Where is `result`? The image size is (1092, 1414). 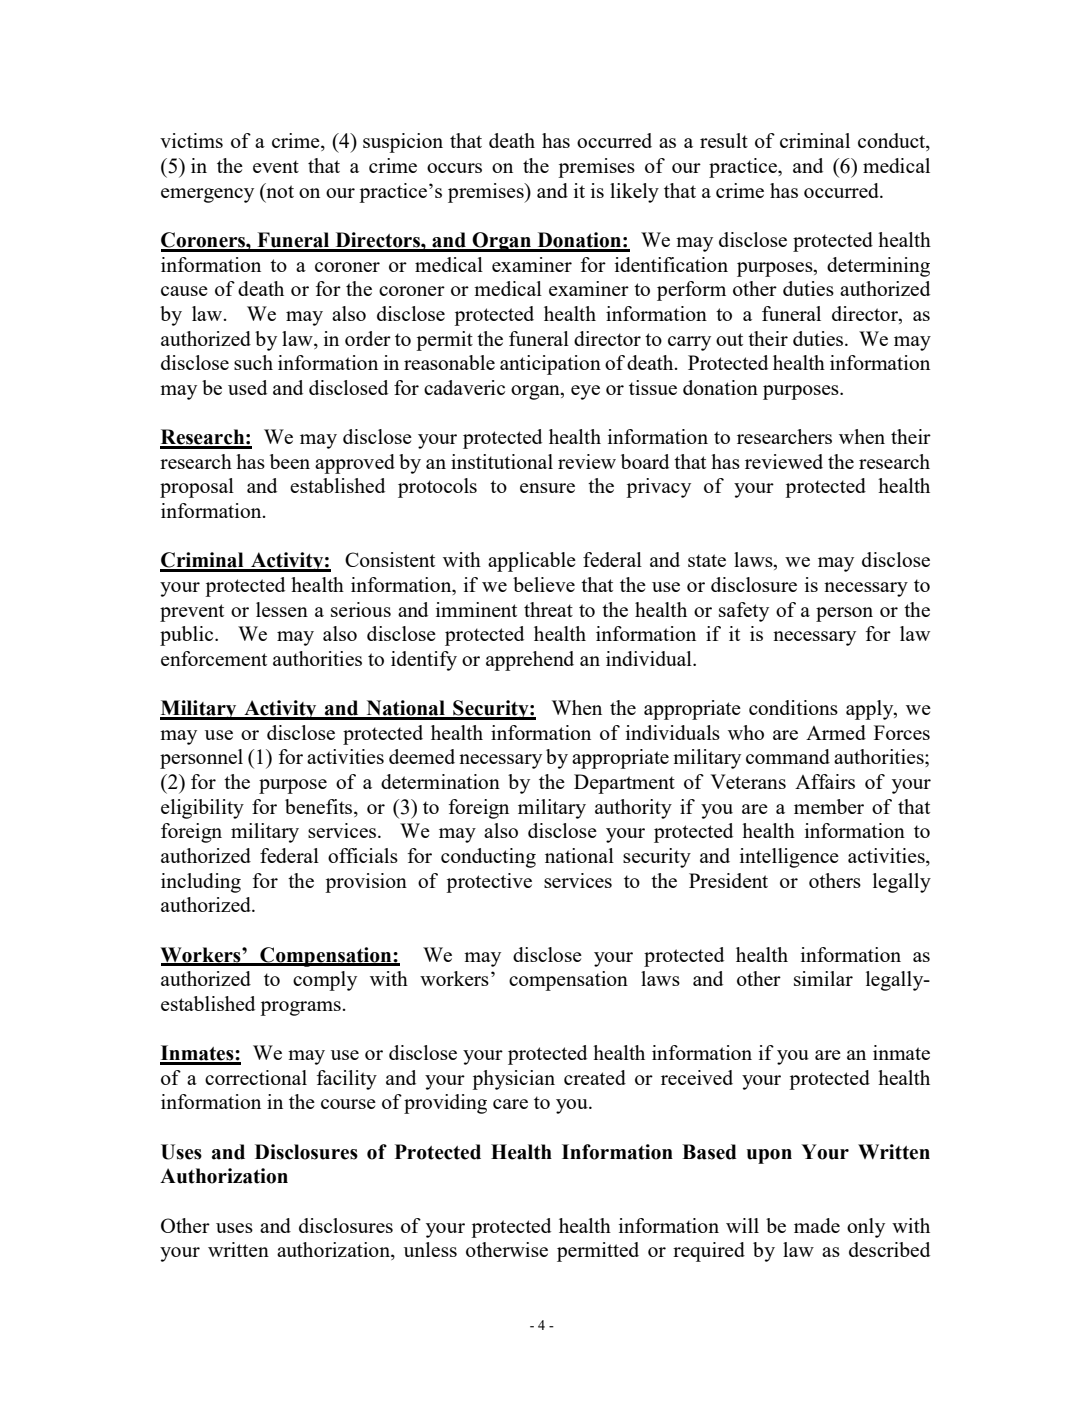 result is located at coordinates (724, 140).
